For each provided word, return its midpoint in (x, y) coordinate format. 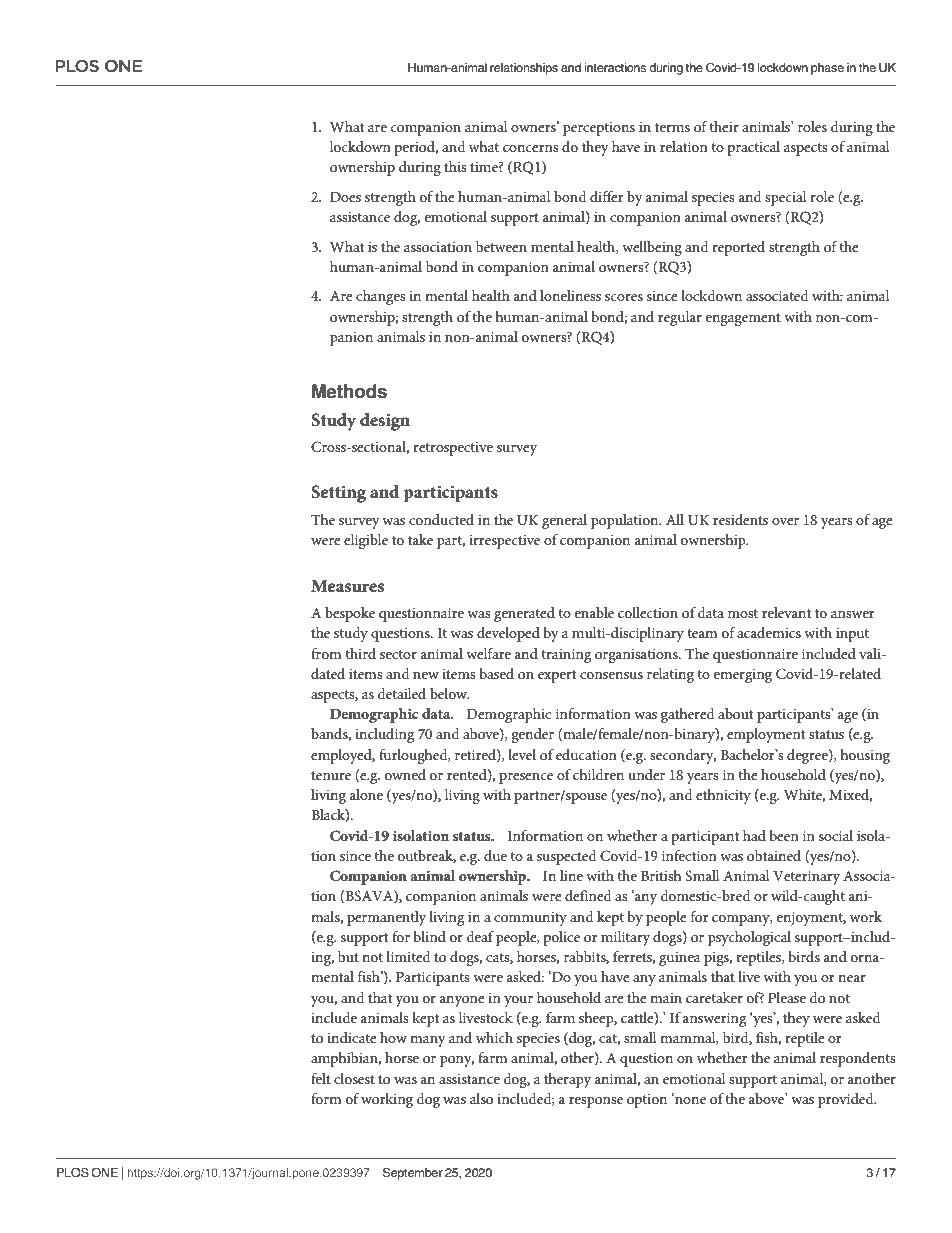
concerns (531, 148)
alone (366, 794)
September (413, 1174)
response (596, 1102)
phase (827, 69)
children (598, 774)
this (455, 166)
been (784, 835)
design (385, 422)
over (785, 521)
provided (847, 1100)
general (564, 521)
